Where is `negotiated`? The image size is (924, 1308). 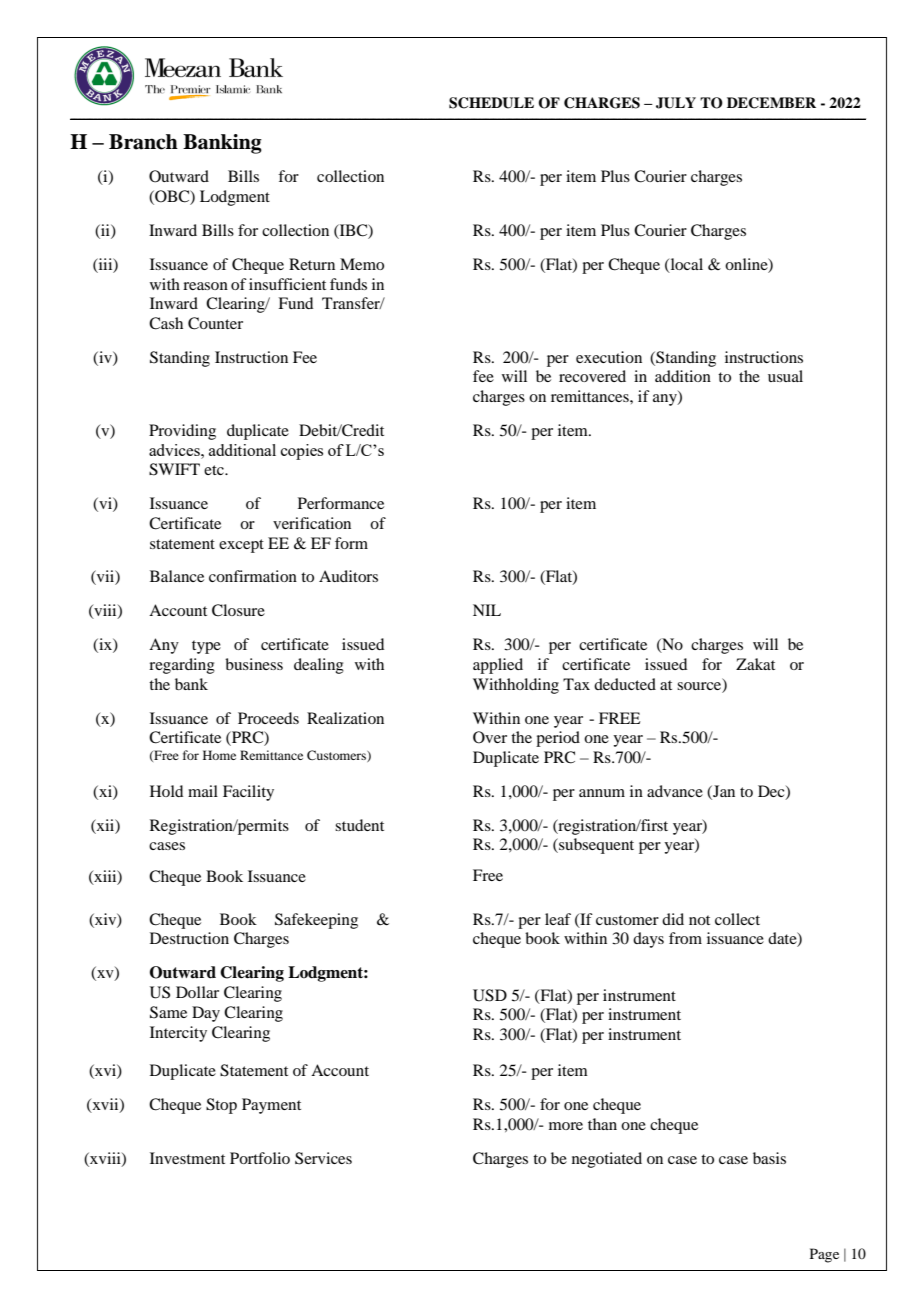 negotiated is located at coordinates (607, 1160).
